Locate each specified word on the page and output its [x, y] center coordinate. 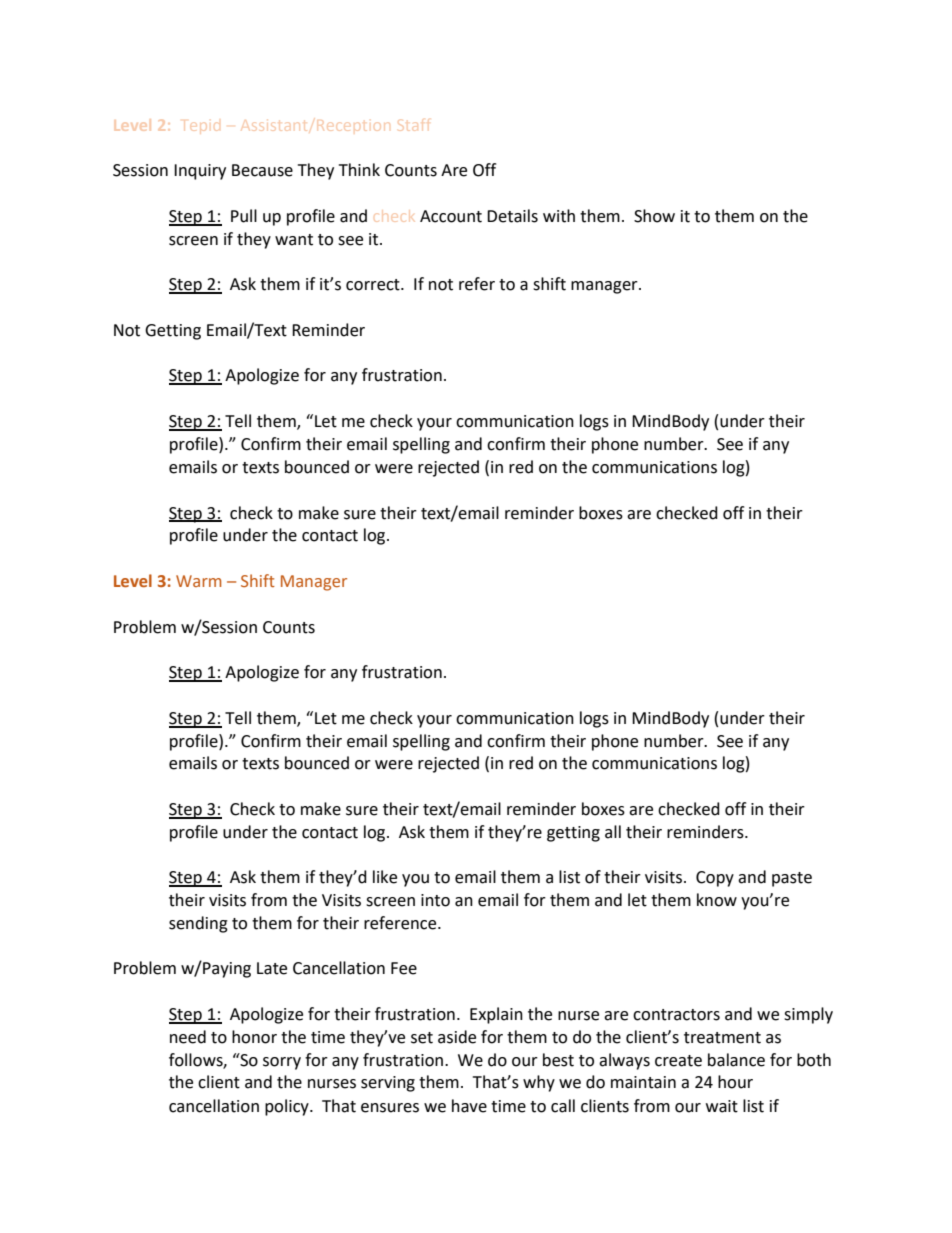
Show [654, 216]
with [559, 216]
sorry [282, 1063]
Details [512, 216]
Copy [715, 879]
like [385, 877]
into [435, 900]
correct [374, 285]
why [539, 1083]
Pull [244, 216]
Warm [198, 581]
